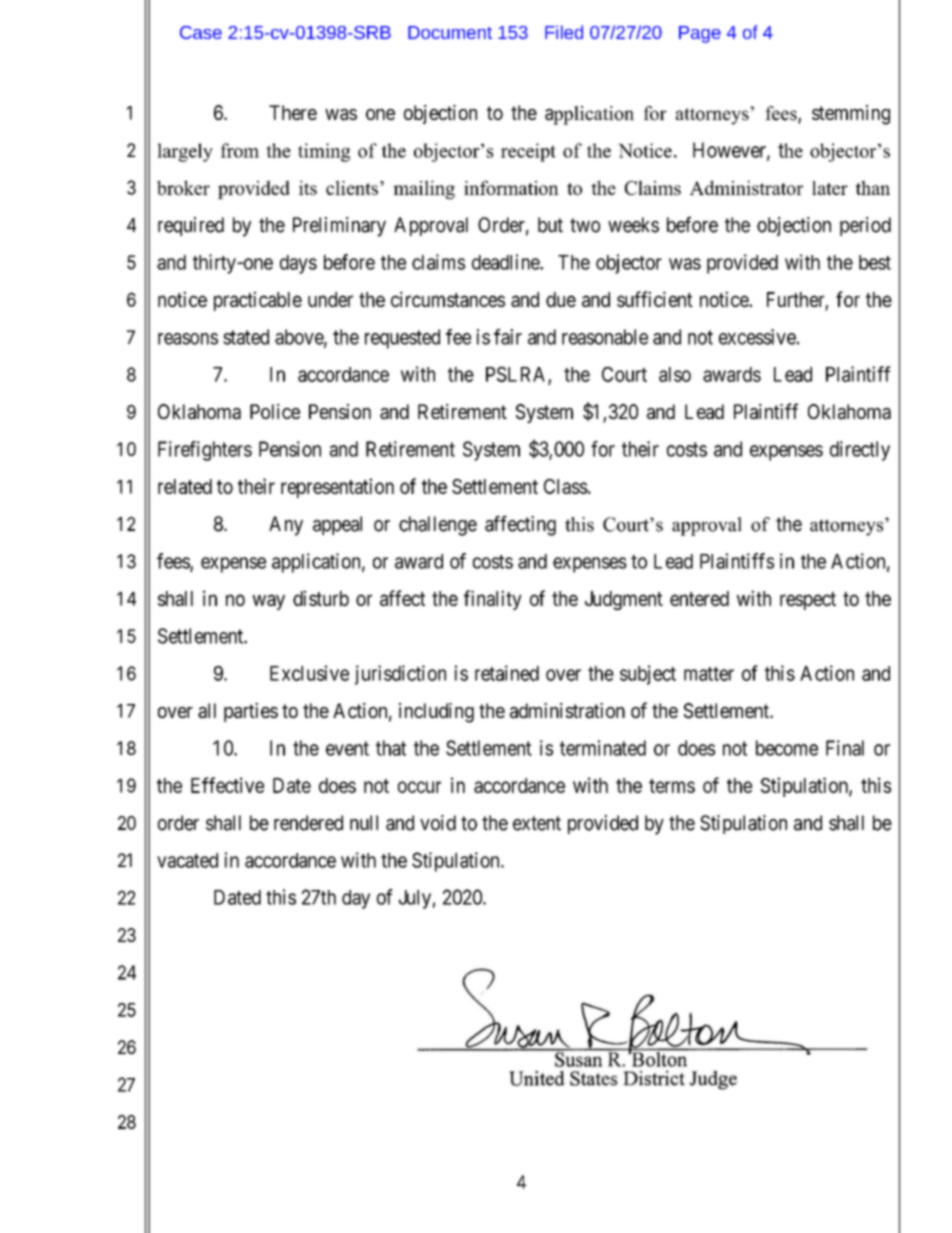  Describe the element at coordinates (308, 823) in the screenshot. I see `rendered` at that location.
